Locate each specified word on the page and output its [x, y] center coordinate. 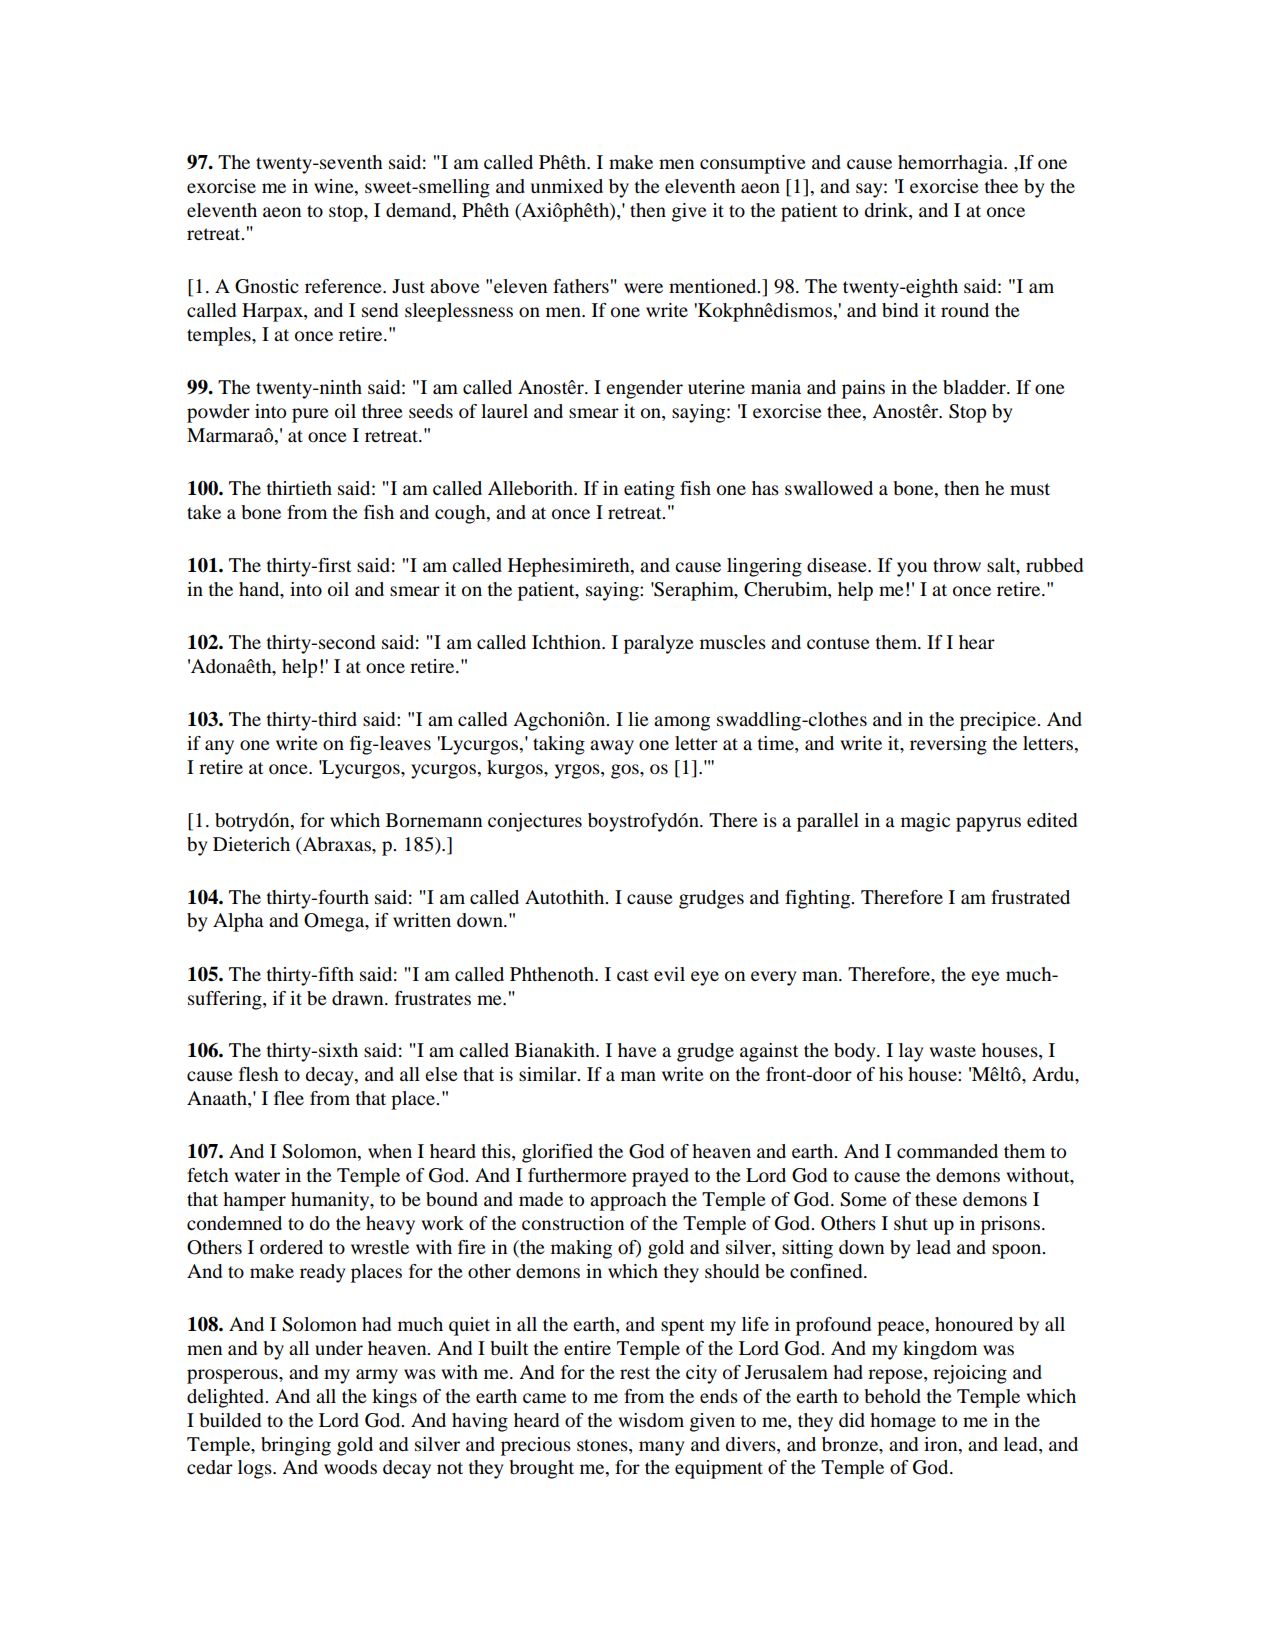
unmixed [567, 186]
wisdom [651, 1420]
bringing [296, 1446]
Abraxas [337, 844]
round [965, 310]
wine [335, 186]
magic [925, 822]
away [612, 747]
